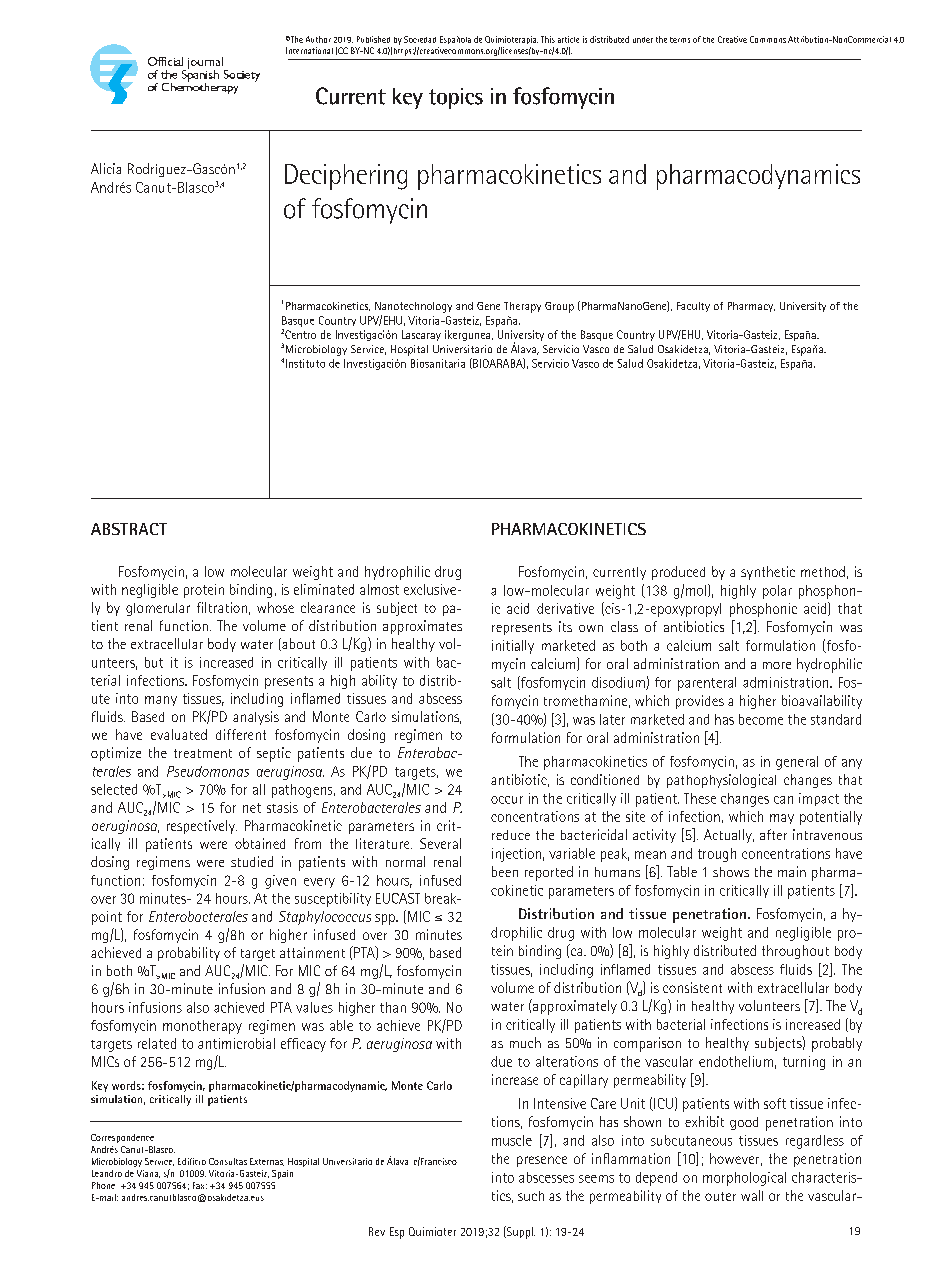 The image size is (952, 1270). Describe the element at coordinates (222, 607) in the screenshot. I see `filtration` at that location.
